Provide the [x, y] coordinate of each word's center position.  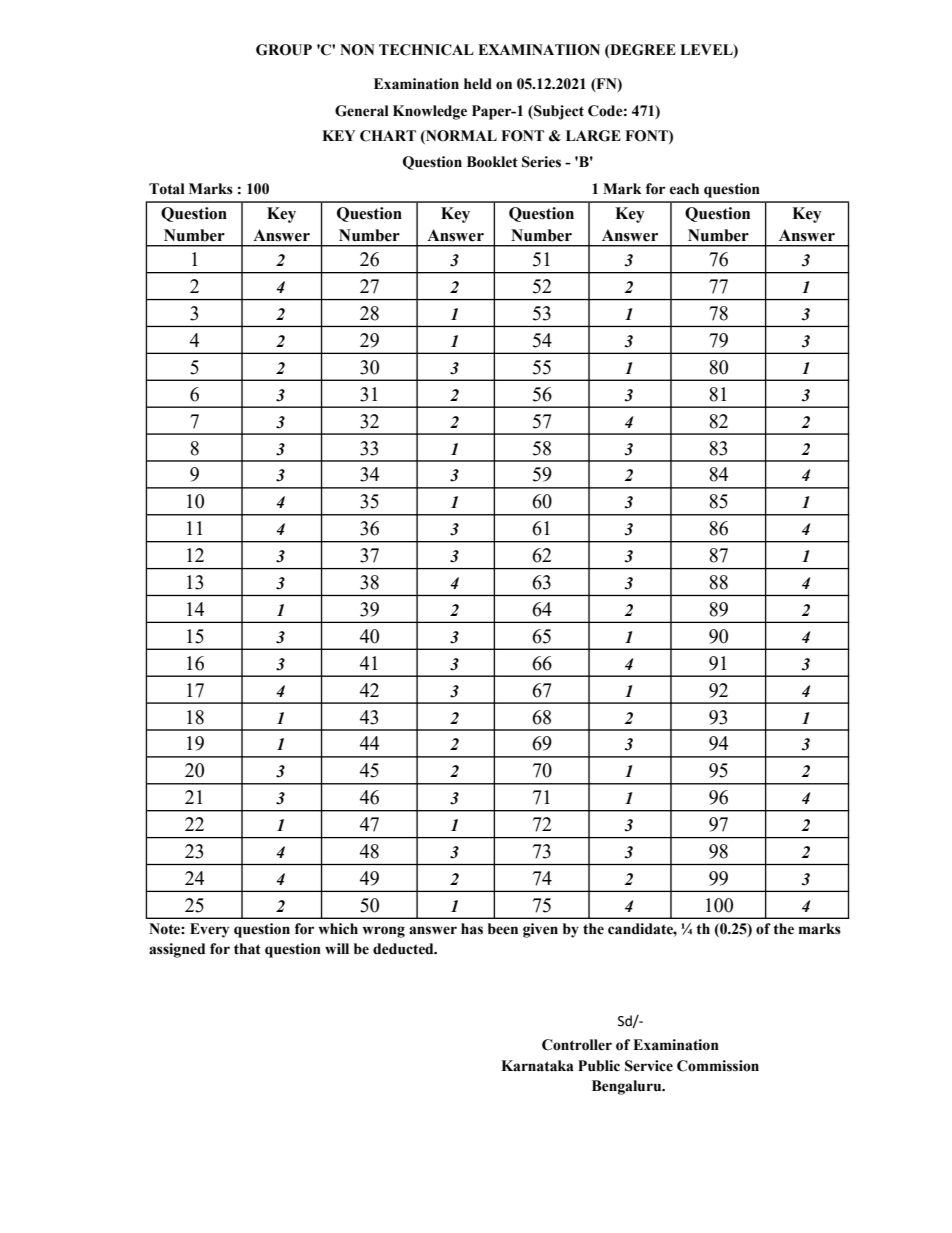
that [247, 949]
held [478, 84]
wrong [383, 932]
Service [649, 1066]
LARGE [593, 136]
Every [209, 930]
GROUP [284, 50]
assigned [177, 950]
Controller [577, 1045]
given [540, 930]
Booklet [492, 162]
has [472, 929]
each [684, 189]
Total [167, 189]
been [503, 929]
